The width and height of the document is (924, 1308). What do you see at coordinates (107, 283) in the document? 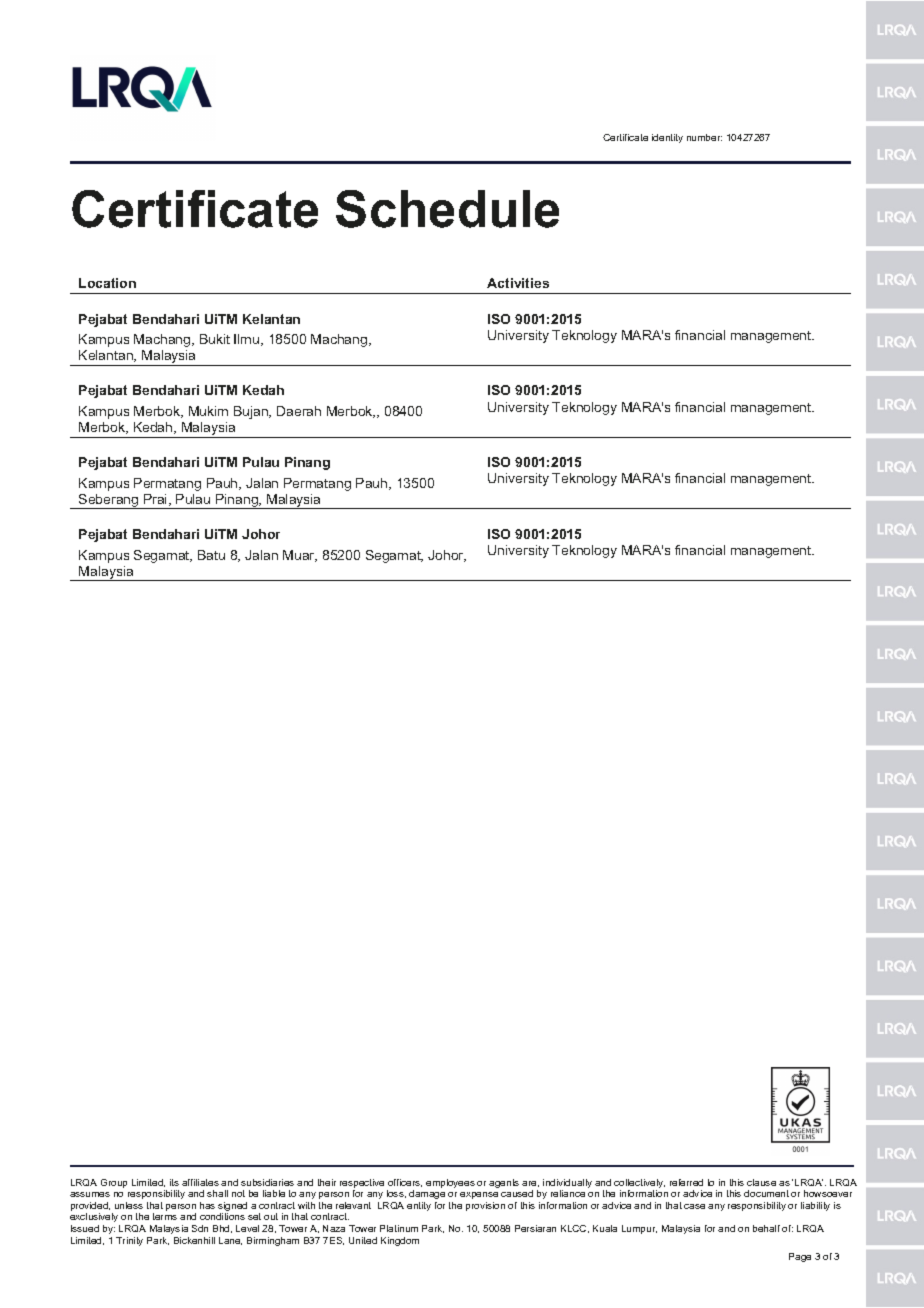
I see `Location` at bounding box center [107, 283].
